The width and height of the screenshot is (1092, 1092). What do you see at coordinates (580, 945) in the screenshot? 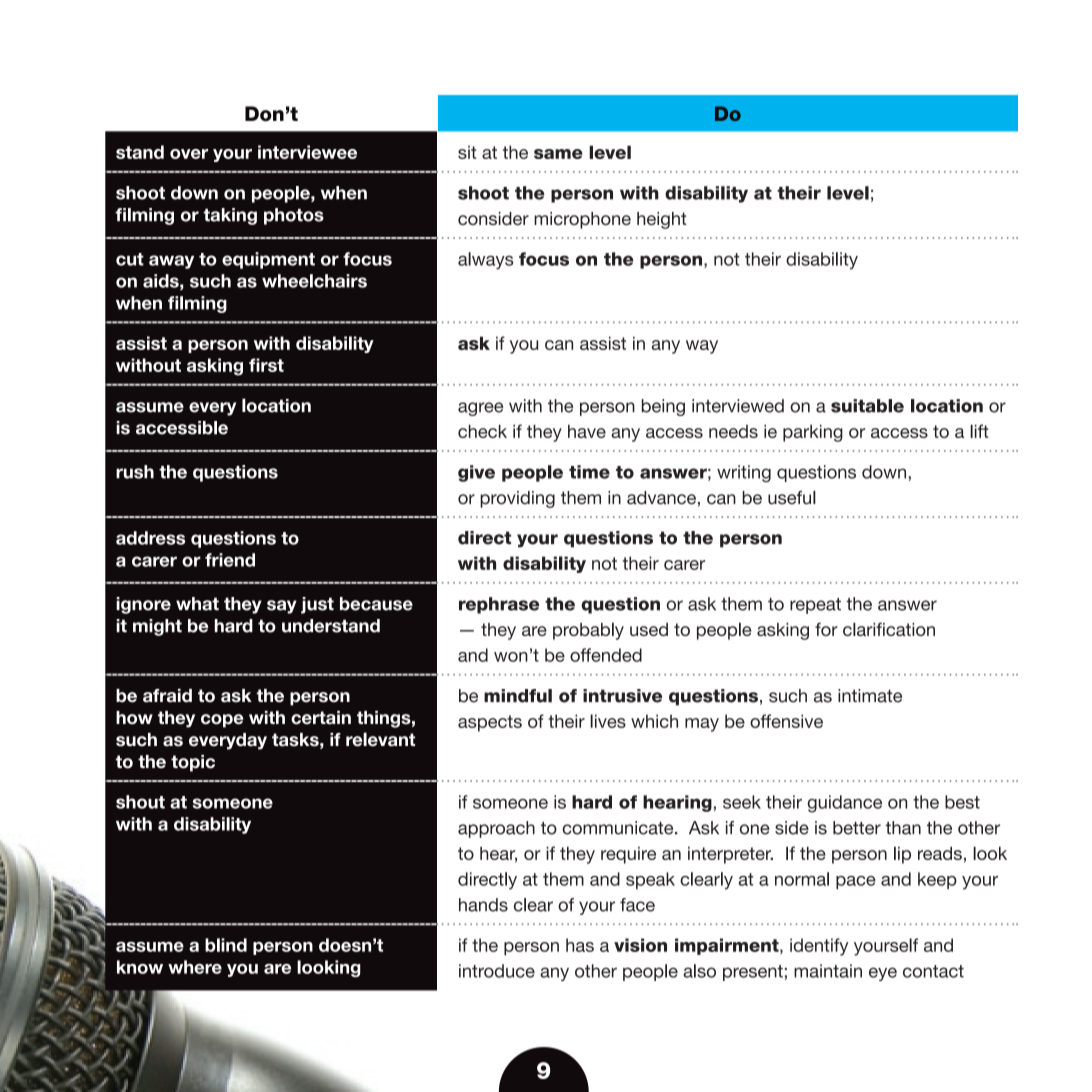
I see `has` at bounding box center [580, 945].
